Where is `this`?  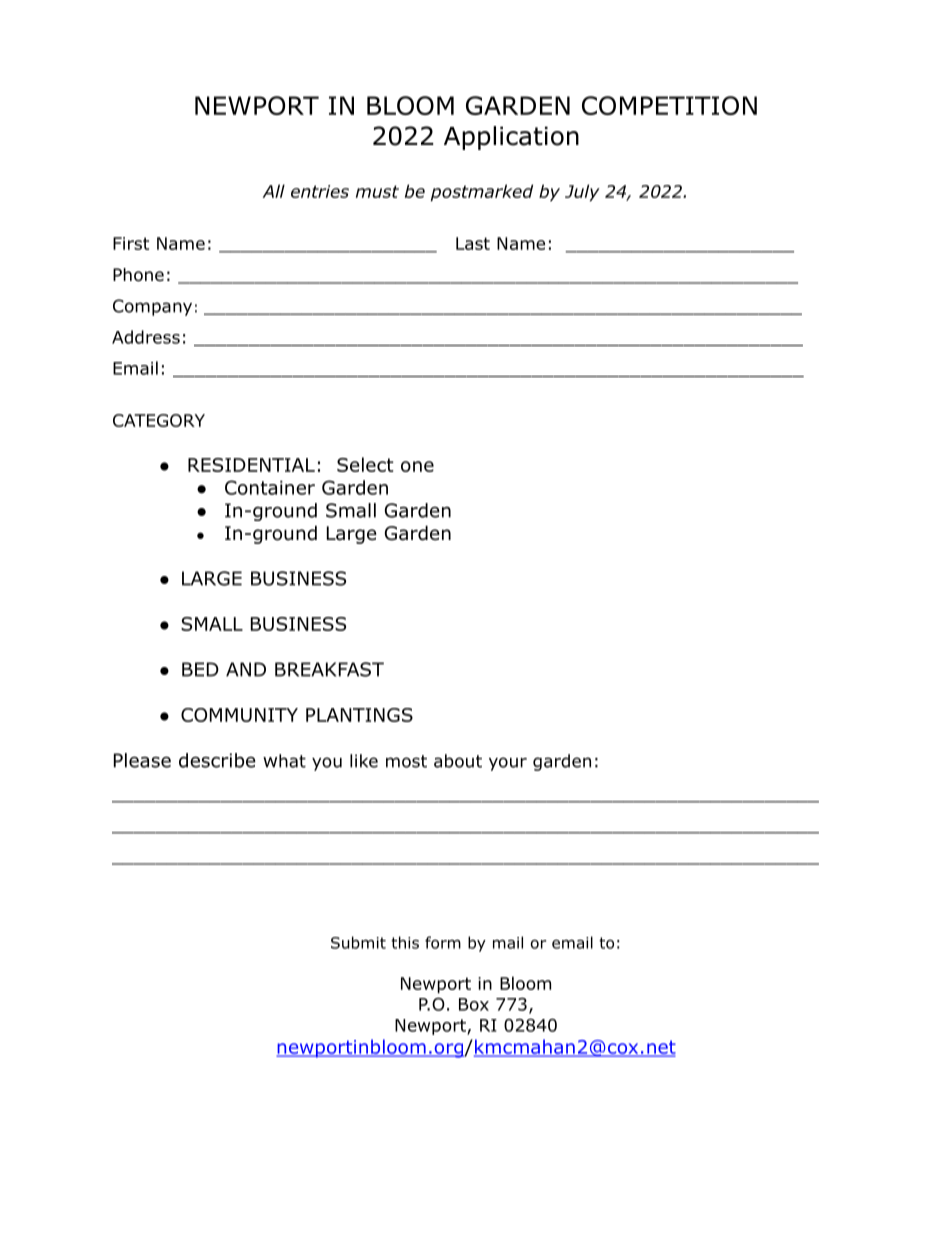 this is located at coordinates (405, 942).
